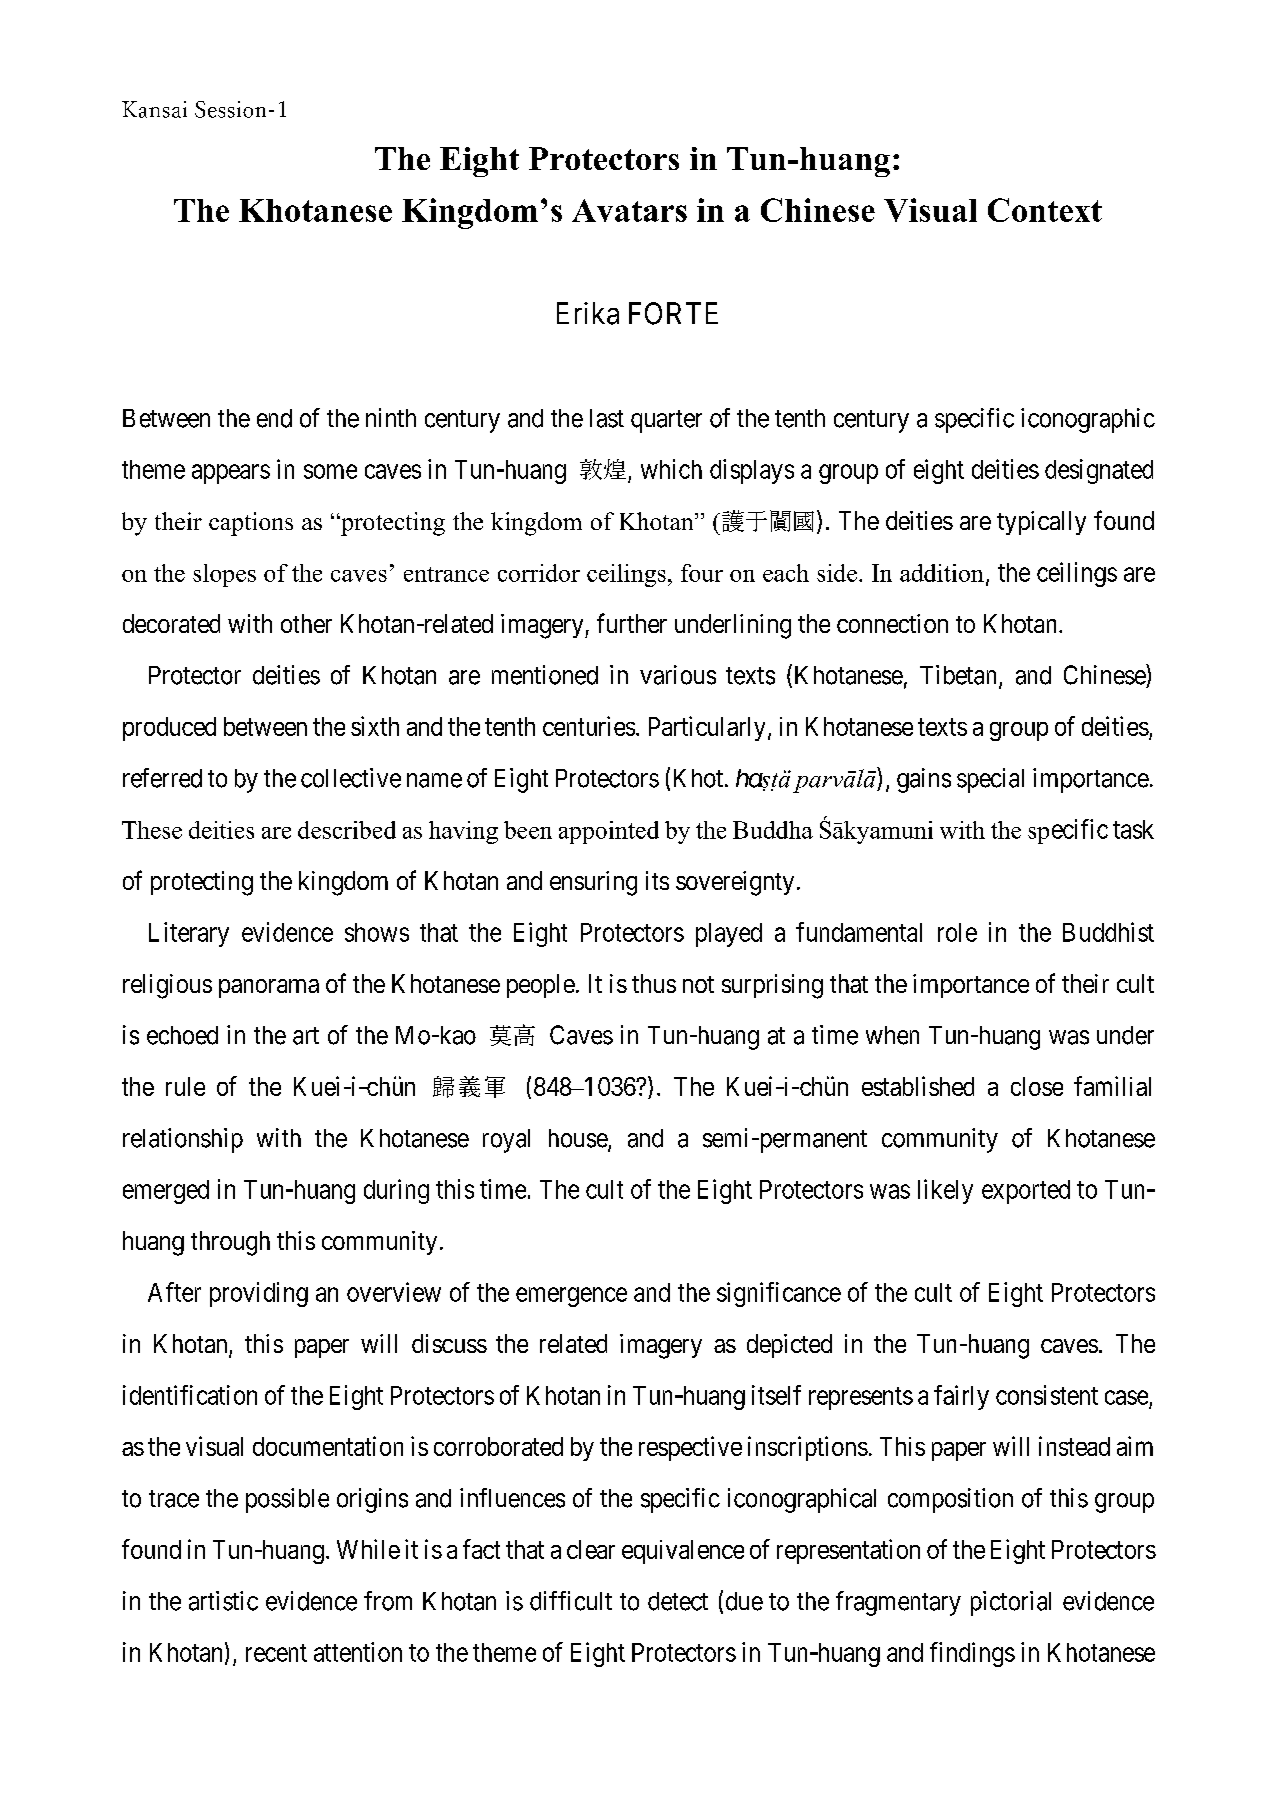 This document has height=1804, width=1276. Describe the element at coordinates (654, 983) in the document. I see `thus` at that location.
